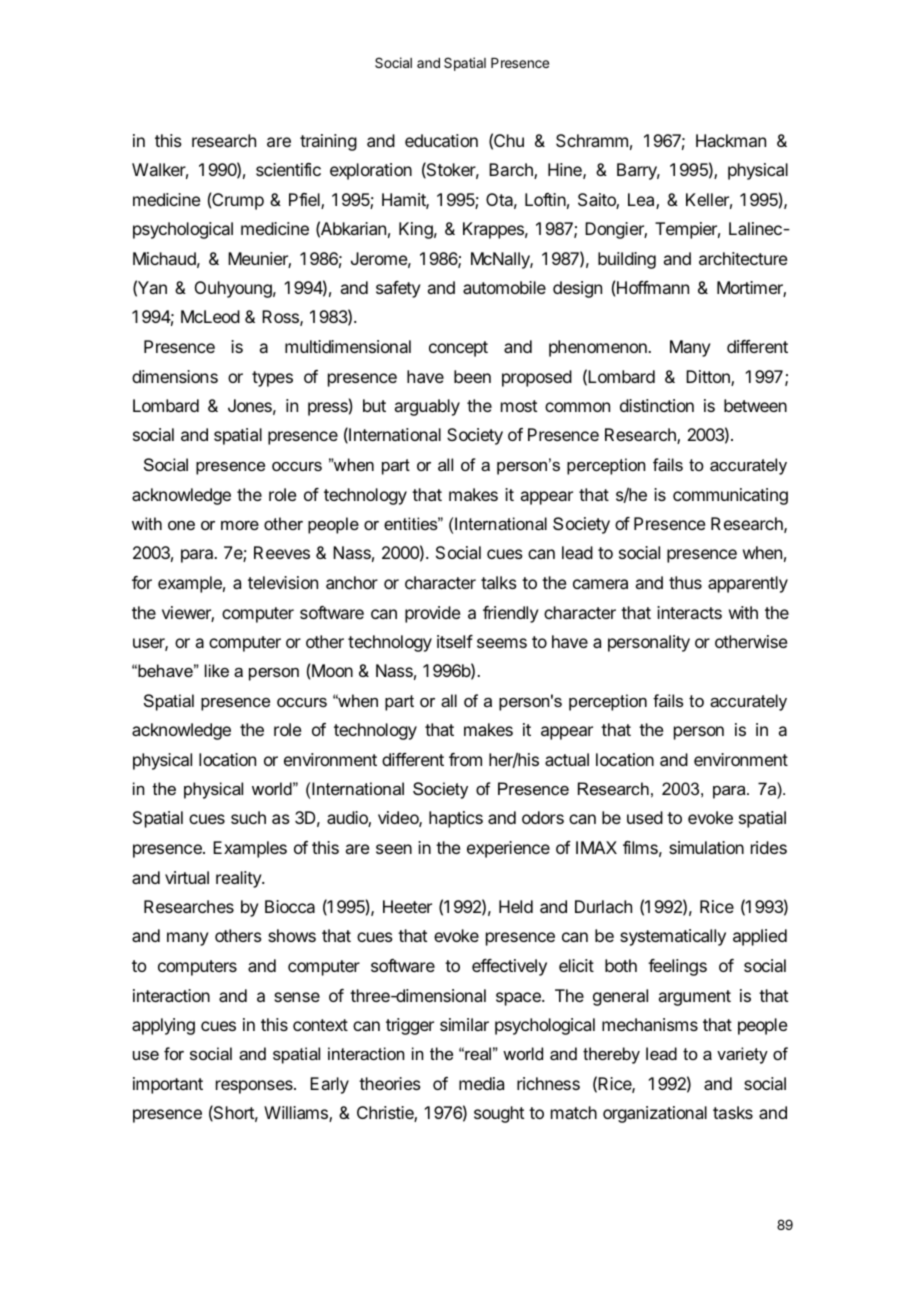 This document has width=924, height=1307. What do you see at coordinates (288, 169) in the document?
I see `scientific` at bounding box center [288, 169].
